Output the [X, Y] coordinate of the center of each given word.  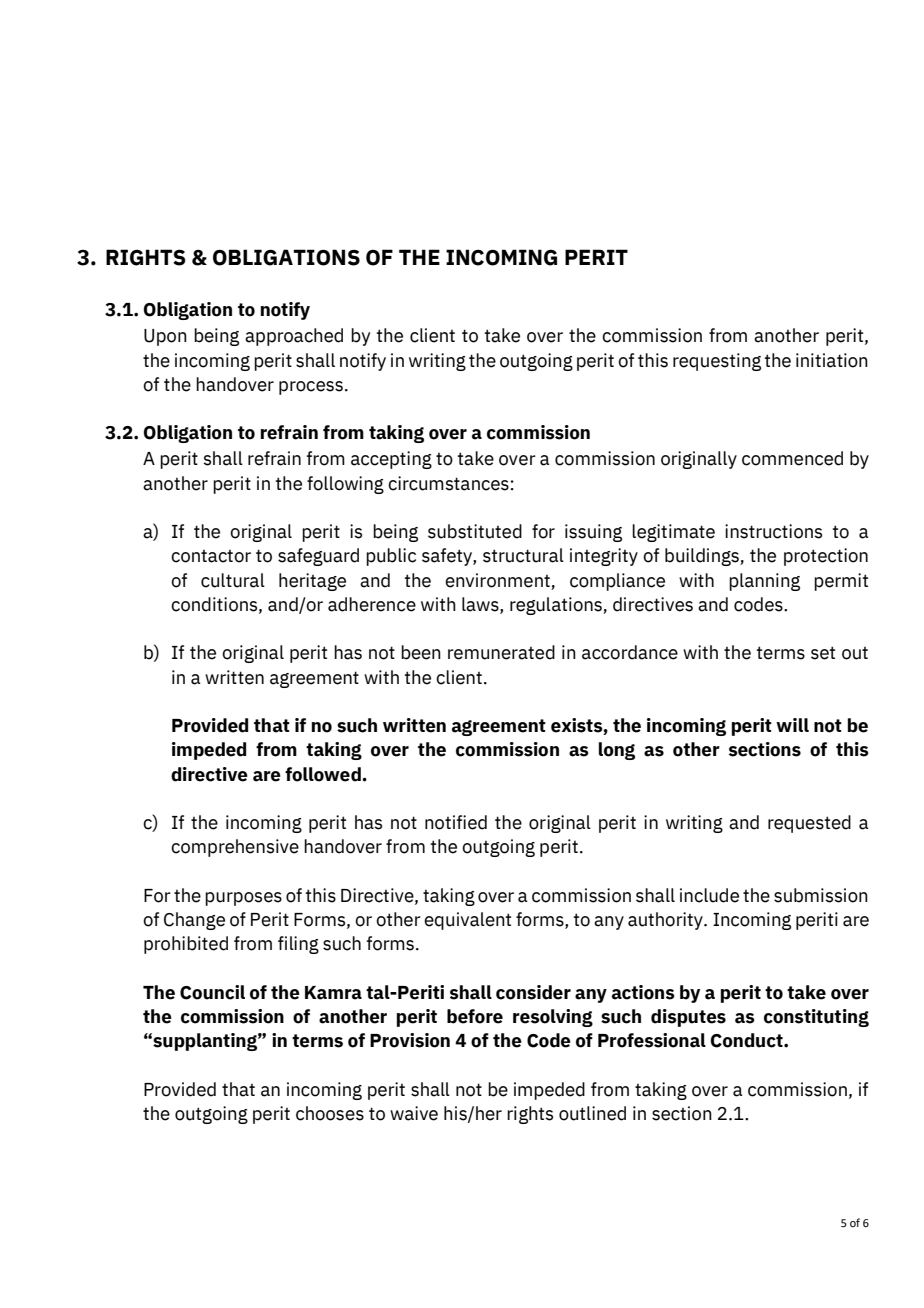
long [617, 751]
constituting [816, 1018]
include [709, 895]
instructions [773, 531]
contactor [211, 556]
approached [294, 337]
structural [523, 555]
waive [414, 1113]
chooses [330, 1113]
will [792, 725]
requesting [717, 362]
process [311, 388]
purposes [243, 899]
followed [324, 774]
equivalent [467, 921]
